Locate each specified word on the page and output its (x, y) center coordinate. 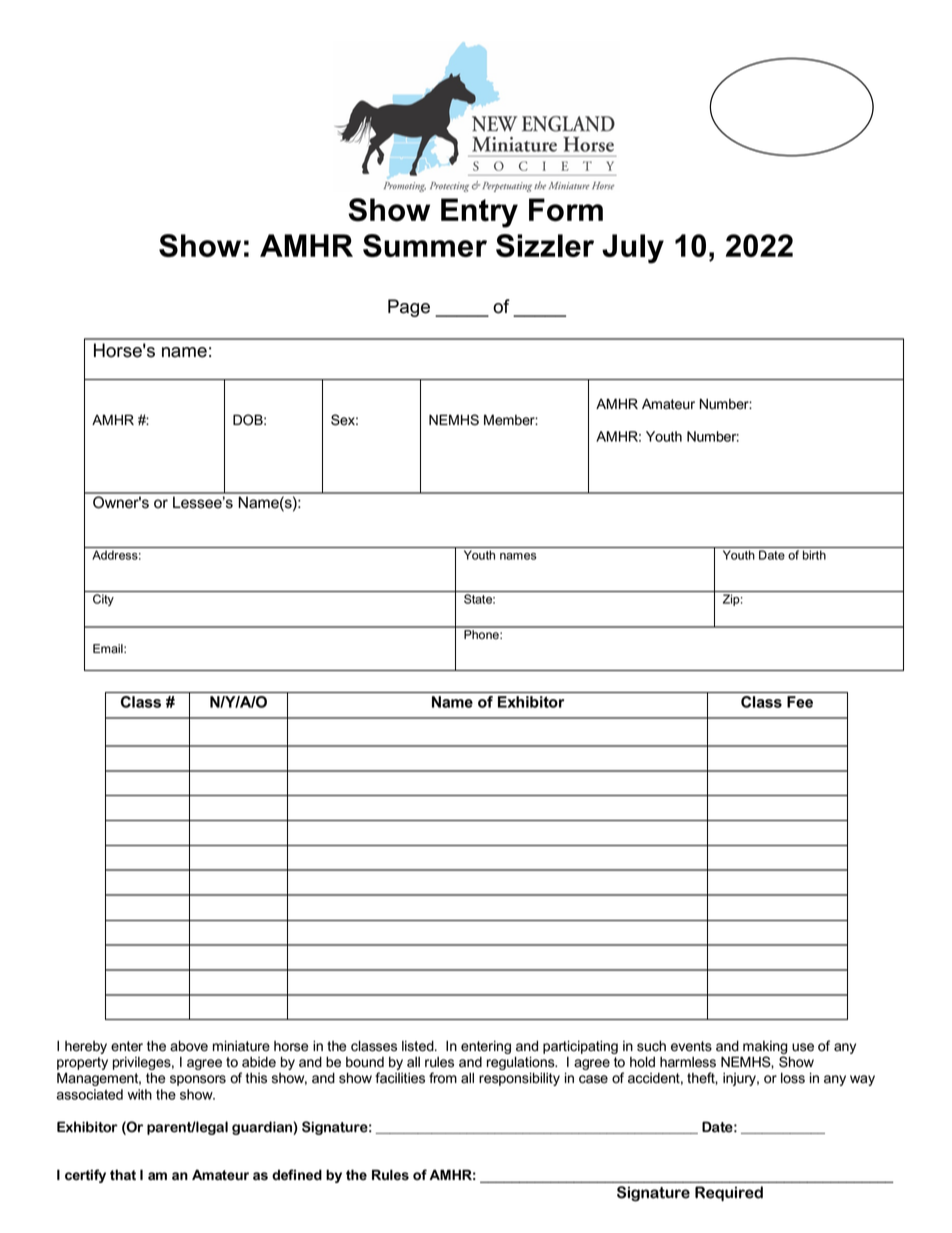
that (123, 1175)
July (633, 249)
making (765, 1047)
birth (814, 555)
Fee (800, 702)
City (103, 600)
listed (419, 1046)
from (443, 1078)
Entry (479, 213)
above (189, 1046)
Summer (425, 245)
